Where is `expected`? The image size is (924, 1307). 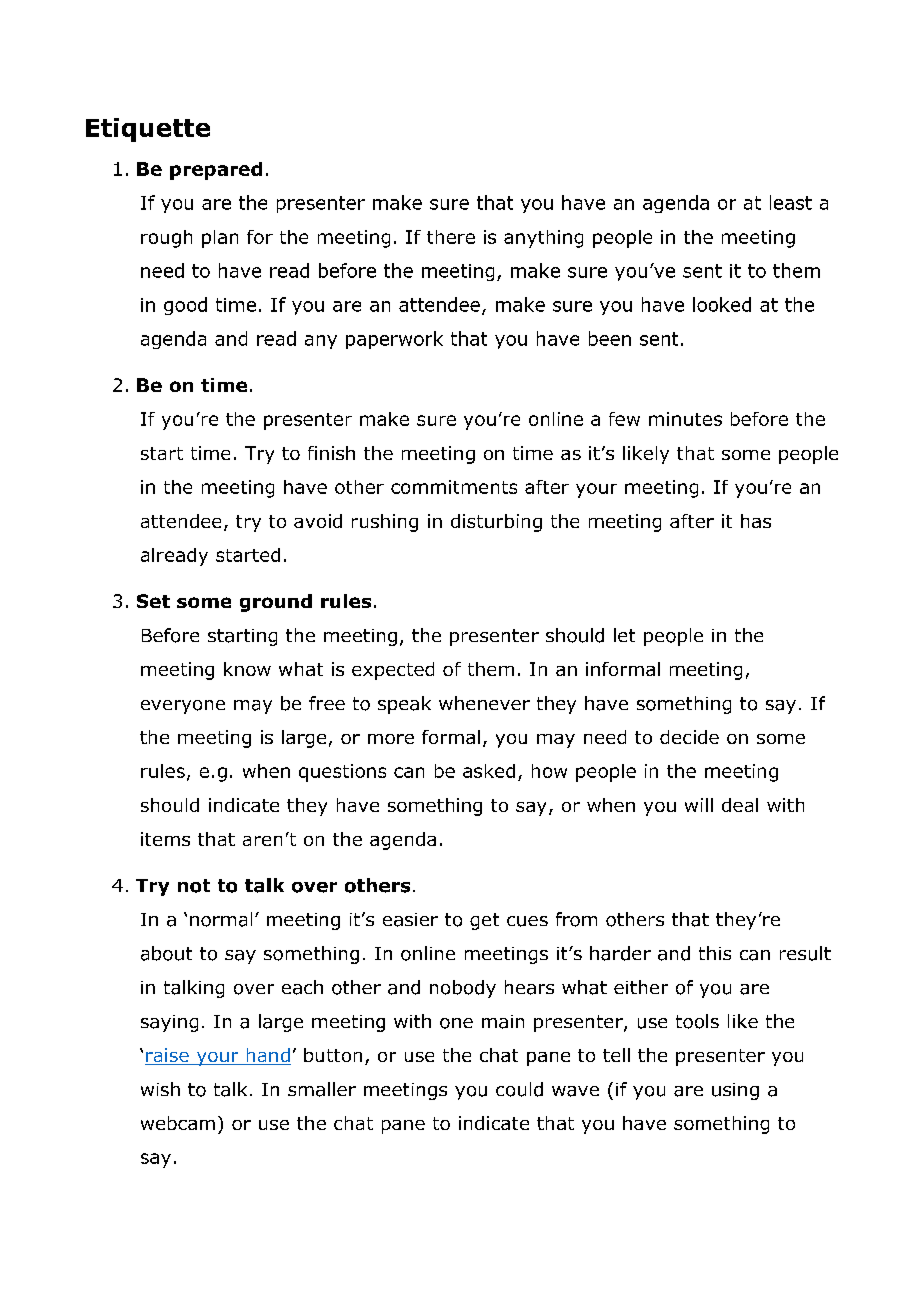 expected is located at coordinates (393, 671).
